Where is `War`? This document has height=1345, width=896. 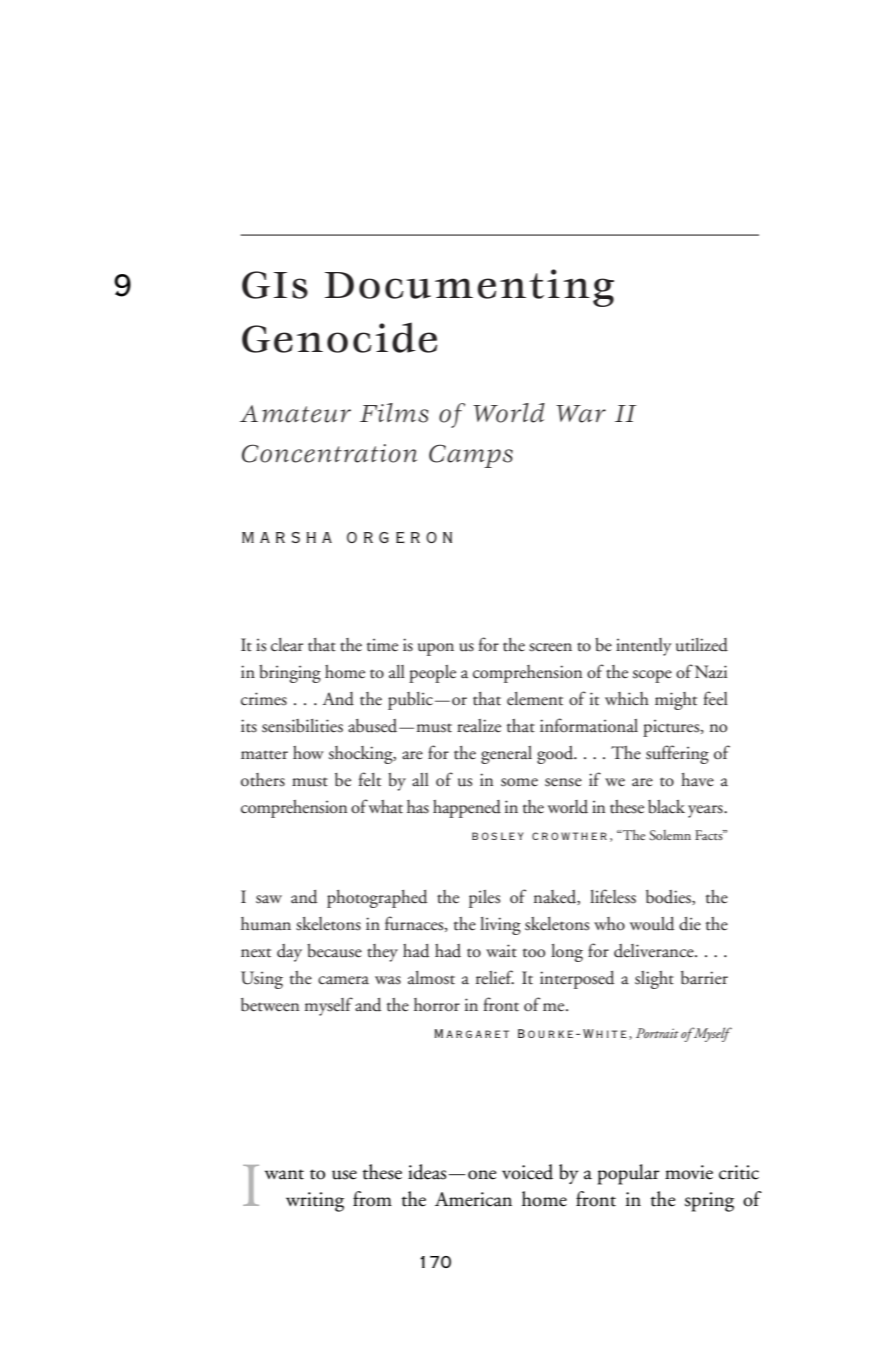 War is located at coordinates (581, 414).
